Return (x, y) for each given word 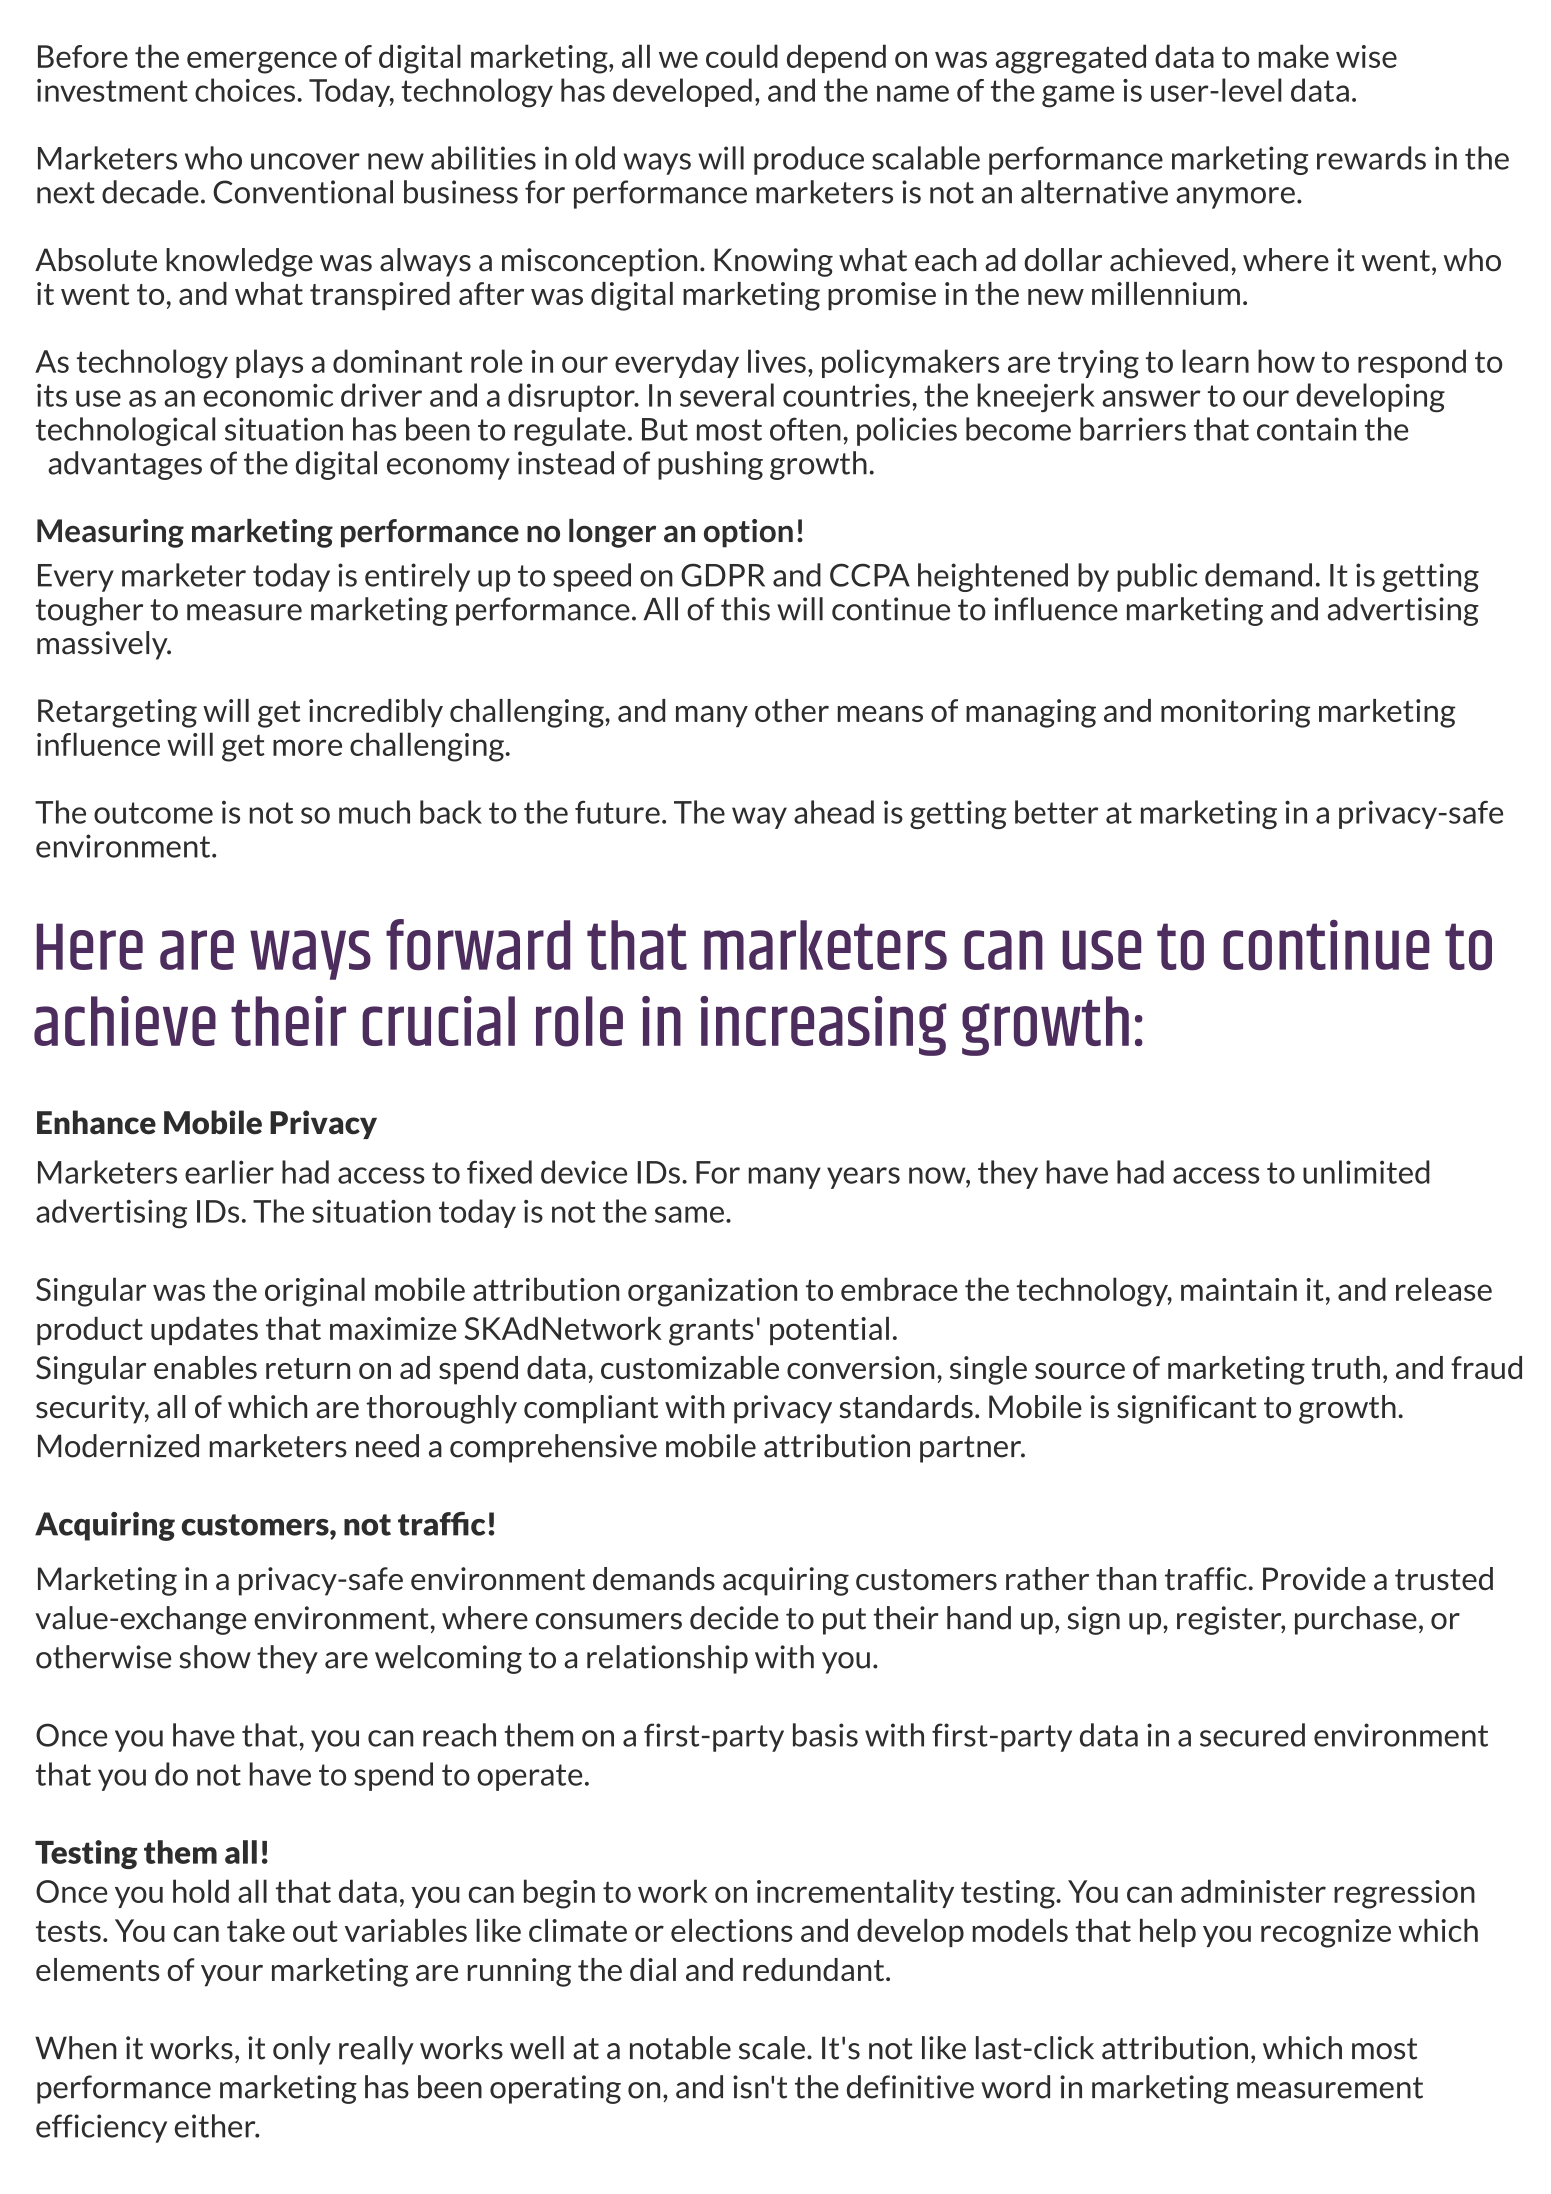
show (215, 1657)
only (302, 2050)
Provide (1314, 1578)
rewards (1371, 158)
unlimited (1366, 1172)
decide (734, 1618)
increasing (823, 1026)
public (1157, 577)
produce (809, 160)
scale (772, 2048)
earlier (229, 1172)
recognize (1326, 1933)
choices (245, 90)
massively (103, 645)
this (745, 609)
